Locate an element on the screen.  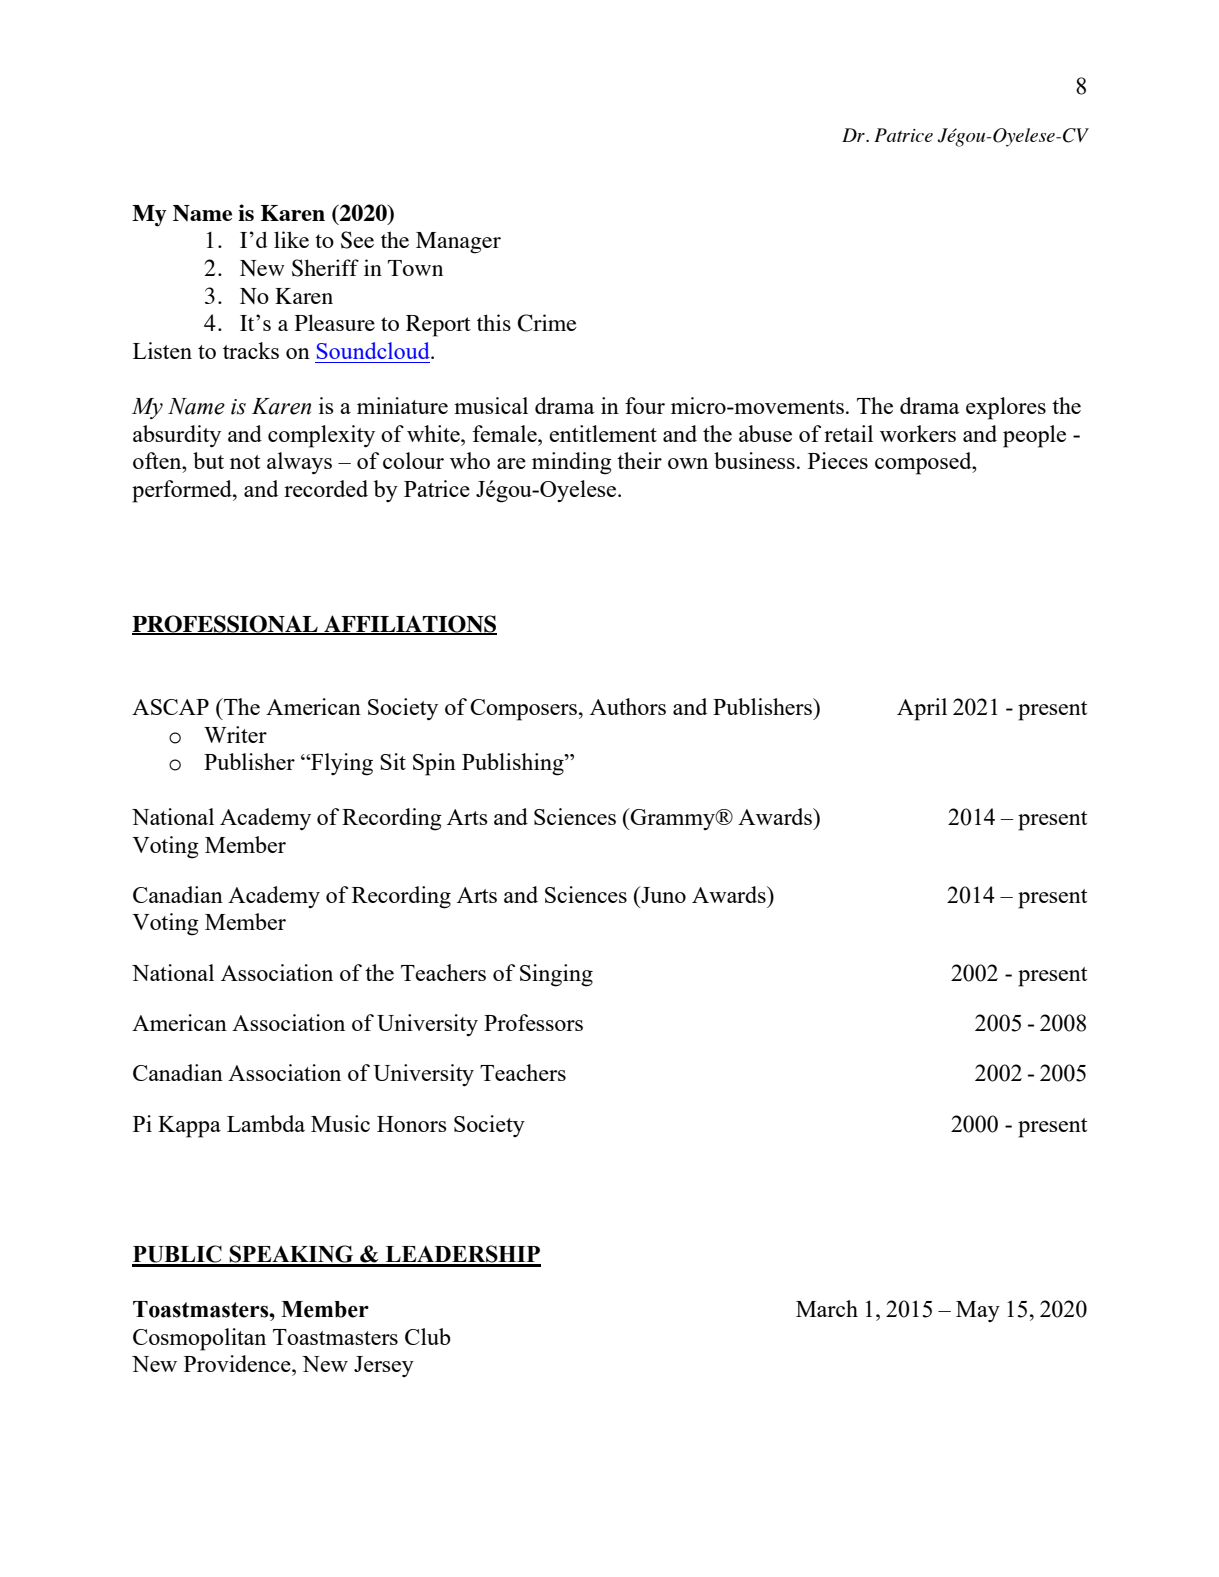
Club is located at coordinates (428, 1336).
